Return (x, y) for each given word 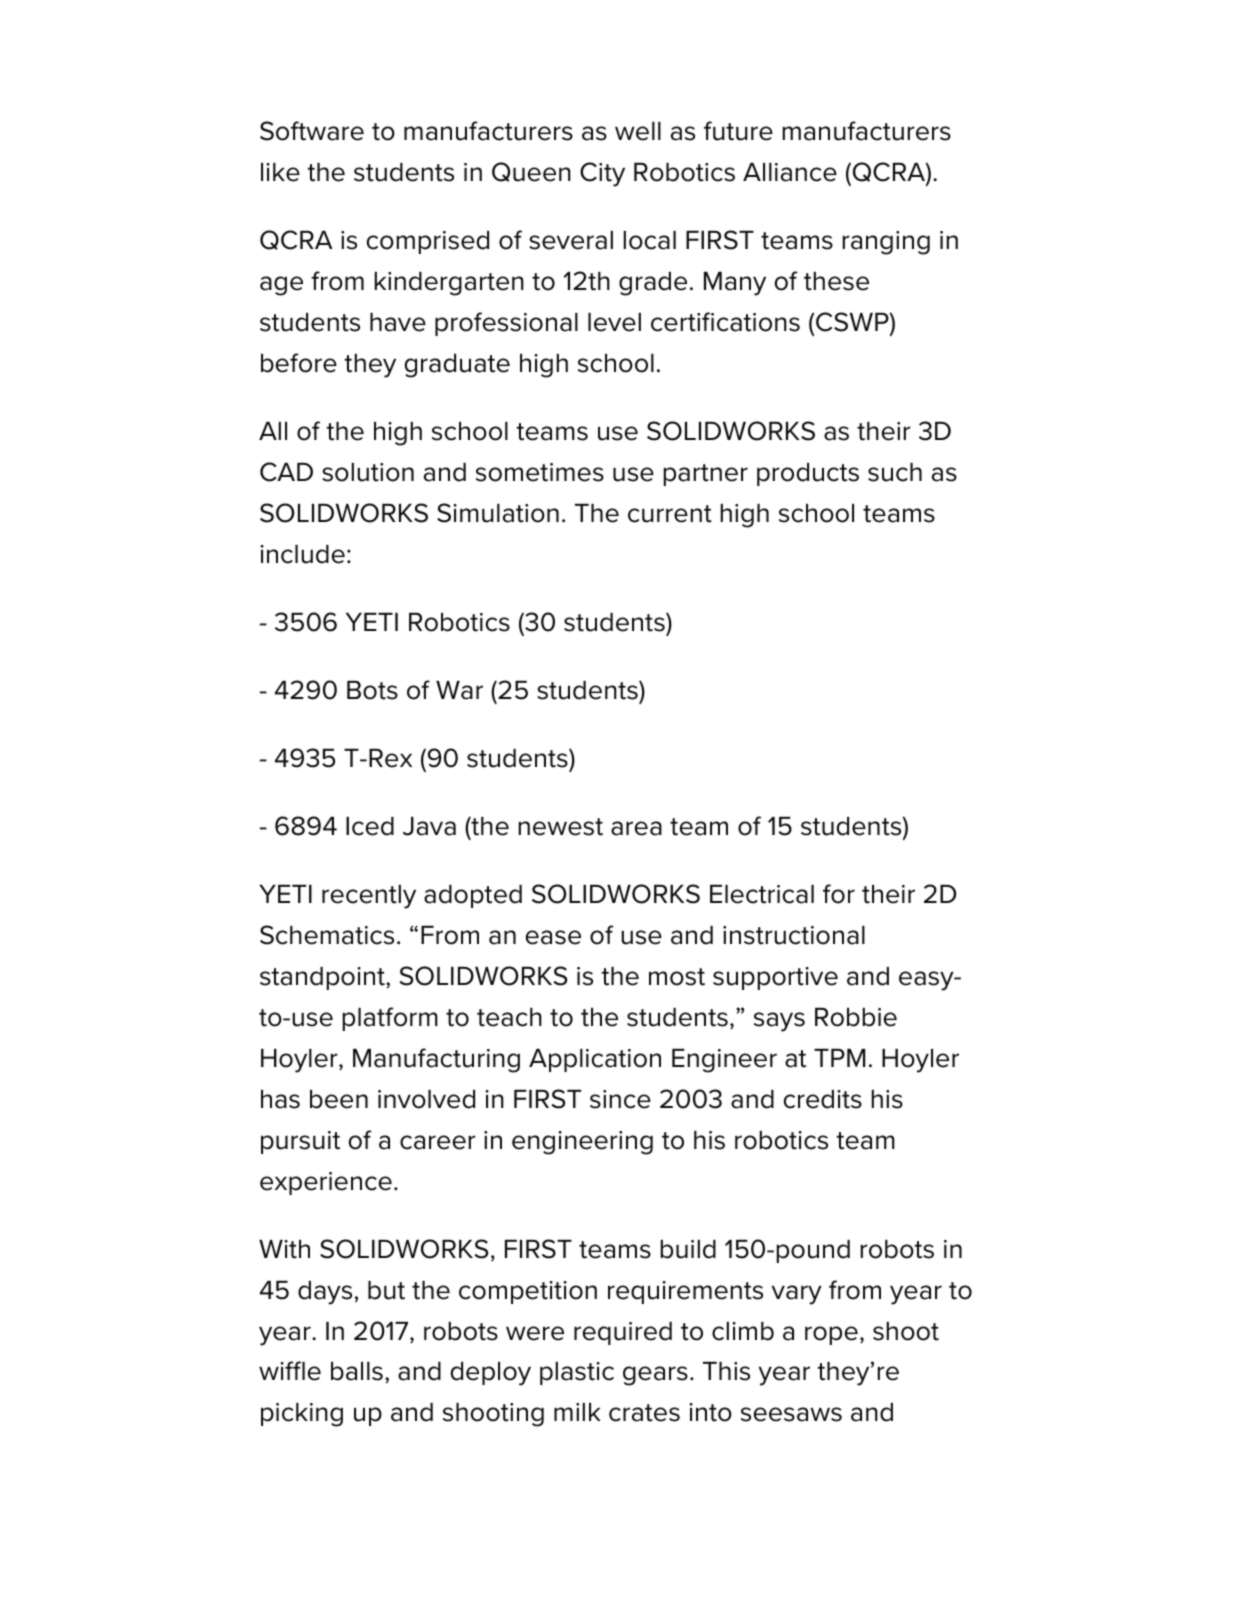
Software (312, 131)
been (339, 1099)
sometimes (540, 472)
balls (357, 1371)
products (808, 474)
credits (823, 1099)
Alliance (790, 172)
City (602, 174)
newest (560, 827)
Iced (370, 826)
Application (595, 1060)
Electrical (762, 894)
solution (368, 472)
